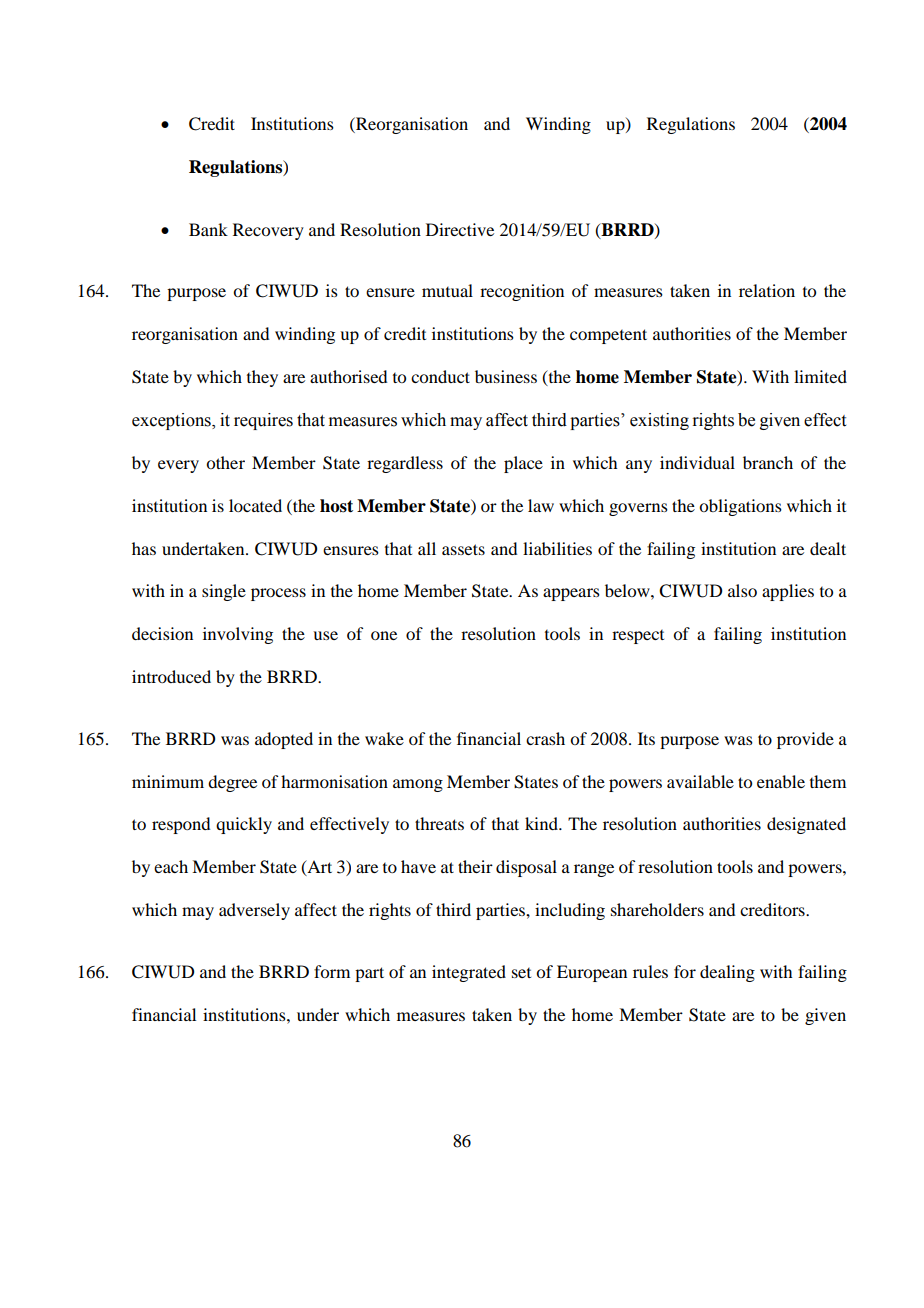  Describe the element at coordinates (225, 462) in the screenshot. I see `other` at that location.
